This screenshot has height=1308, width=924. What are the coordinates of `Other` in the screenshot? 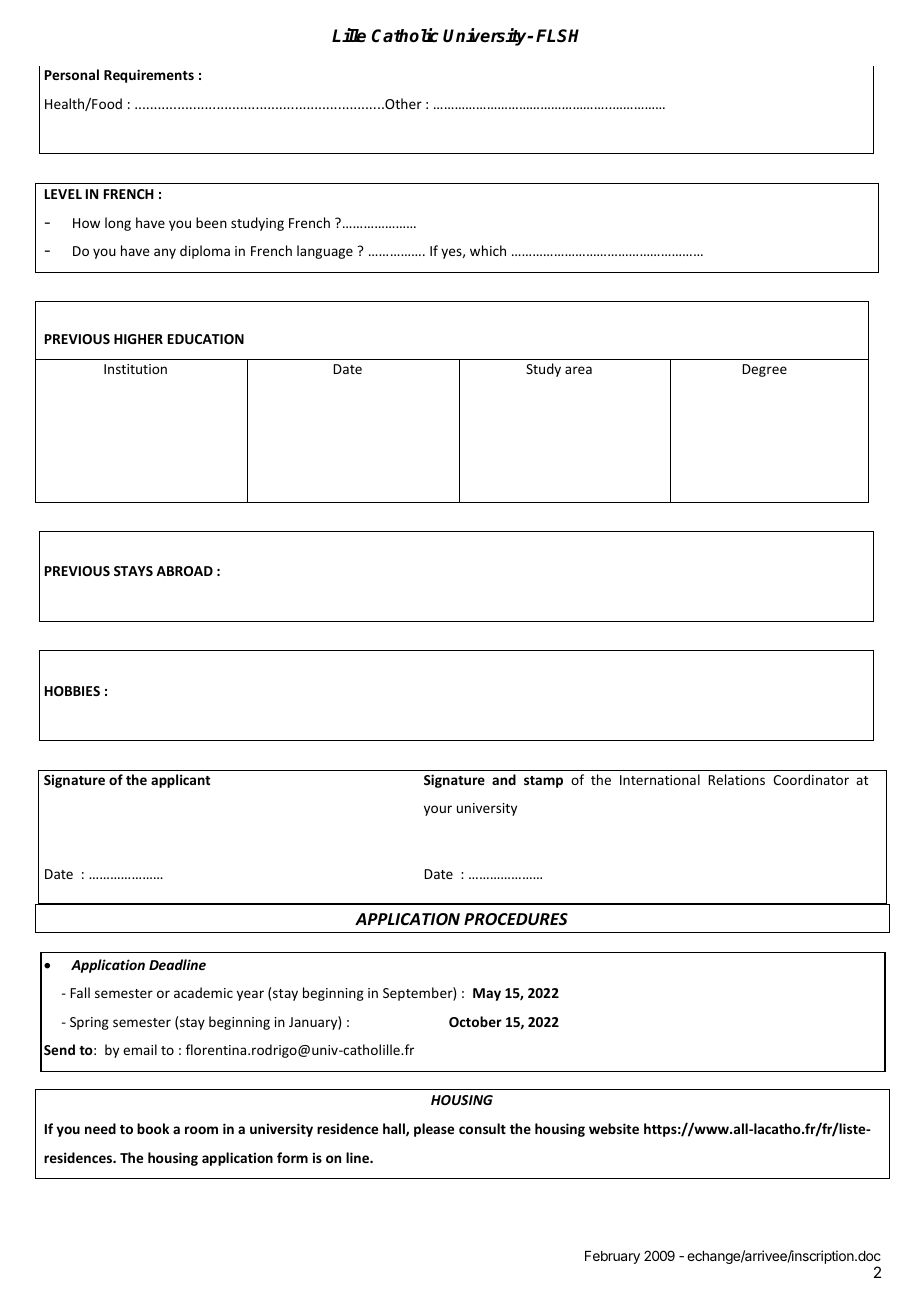 It's located at (402, 103).
